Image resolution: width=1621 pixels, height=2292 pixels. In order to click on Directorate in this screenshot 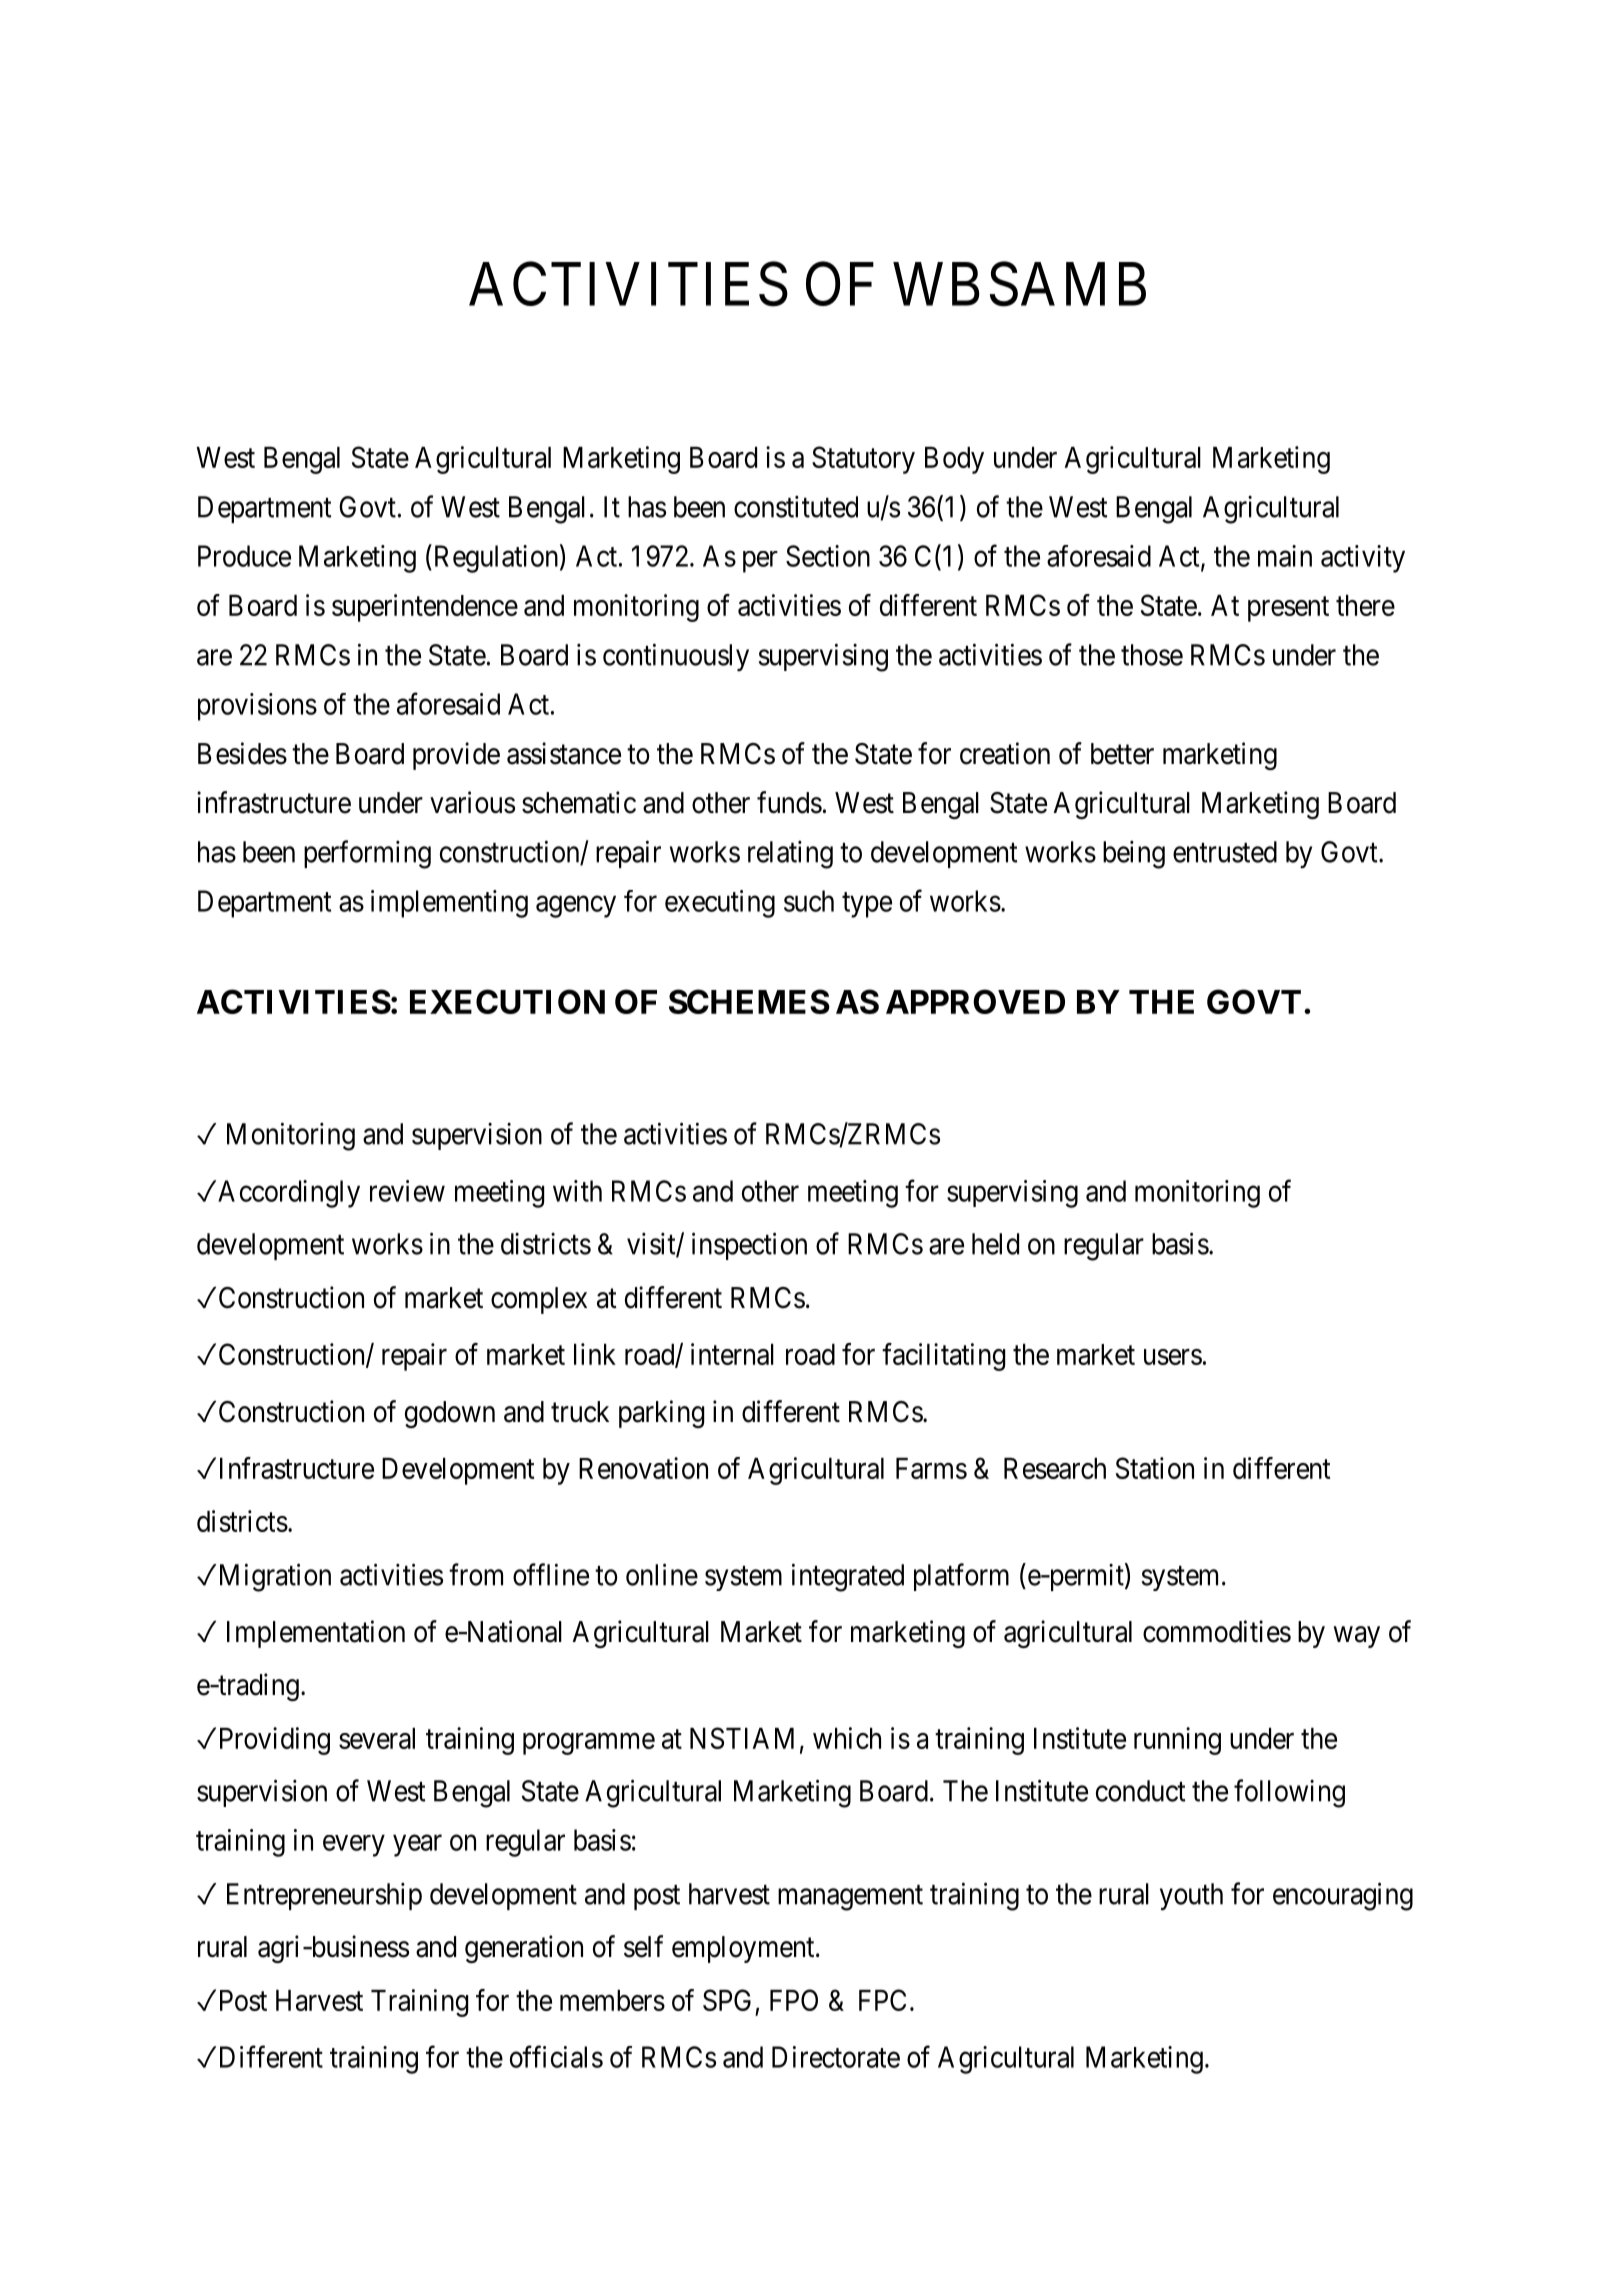, I will do `click(836, 2057)`.
